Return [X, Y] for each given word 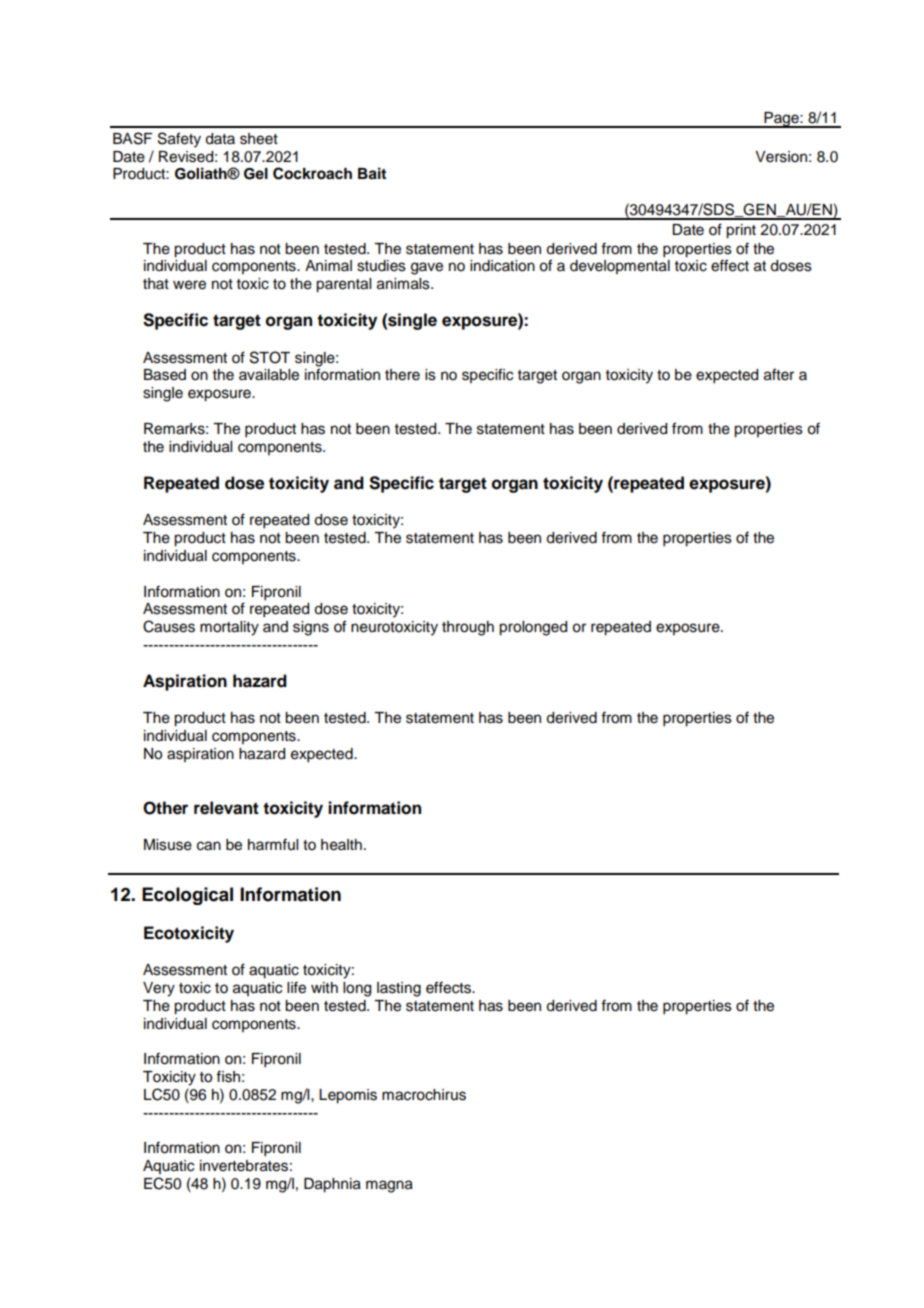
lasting [399, 989]
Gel [256, 174]
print [741, 231]
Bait [372, 173]
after [779, 374]
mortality [229, 628]
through [468, 628]
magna [389, 1186]
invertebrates [244, 1166]
